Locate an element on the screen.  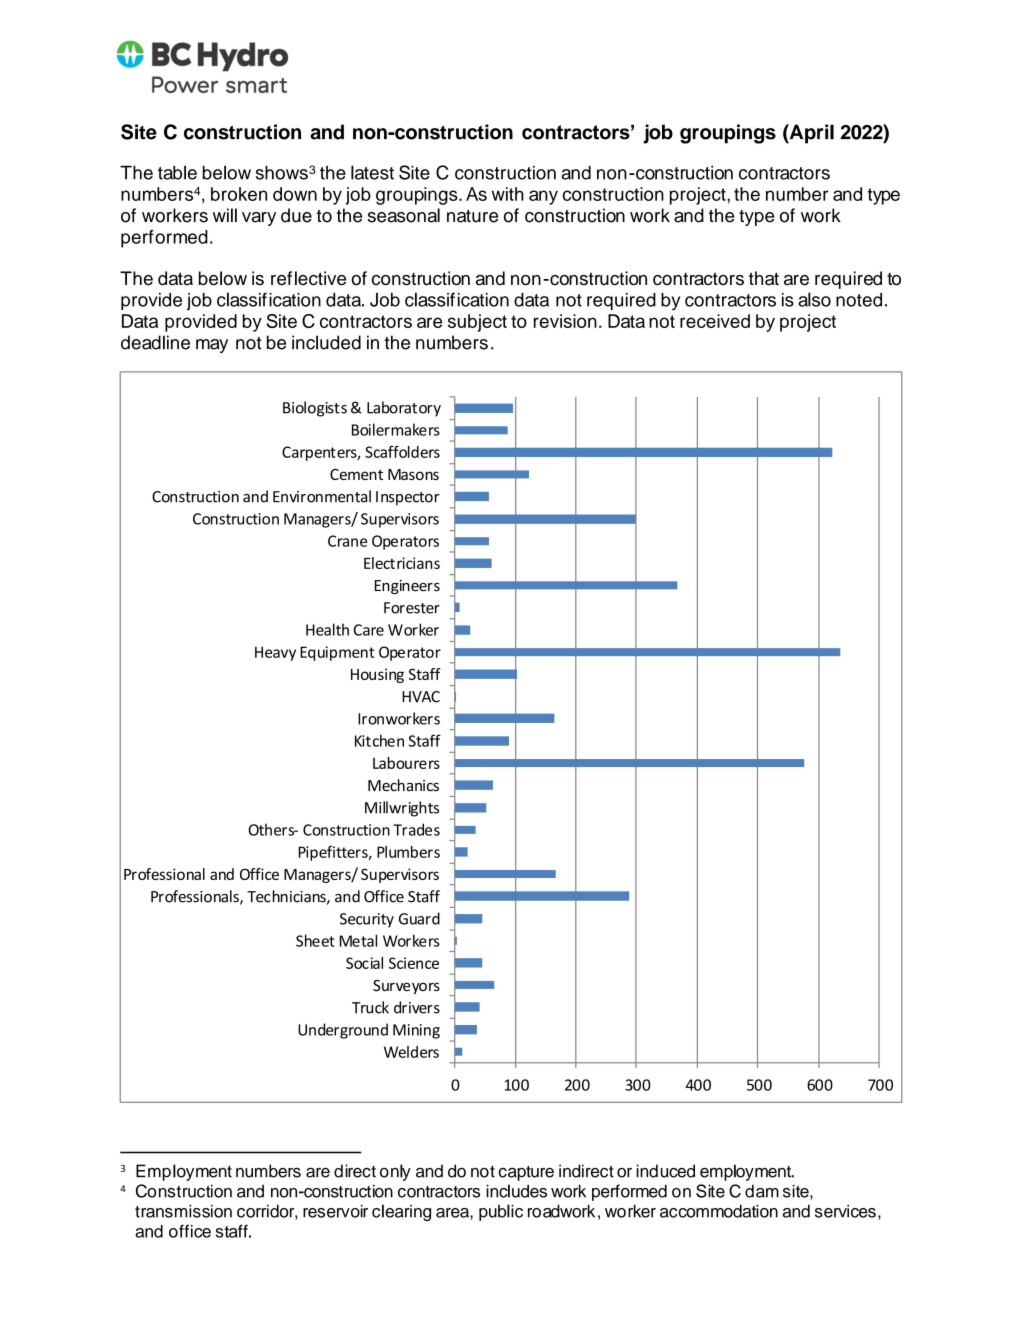
broken is located at coordinates (239, 194).
